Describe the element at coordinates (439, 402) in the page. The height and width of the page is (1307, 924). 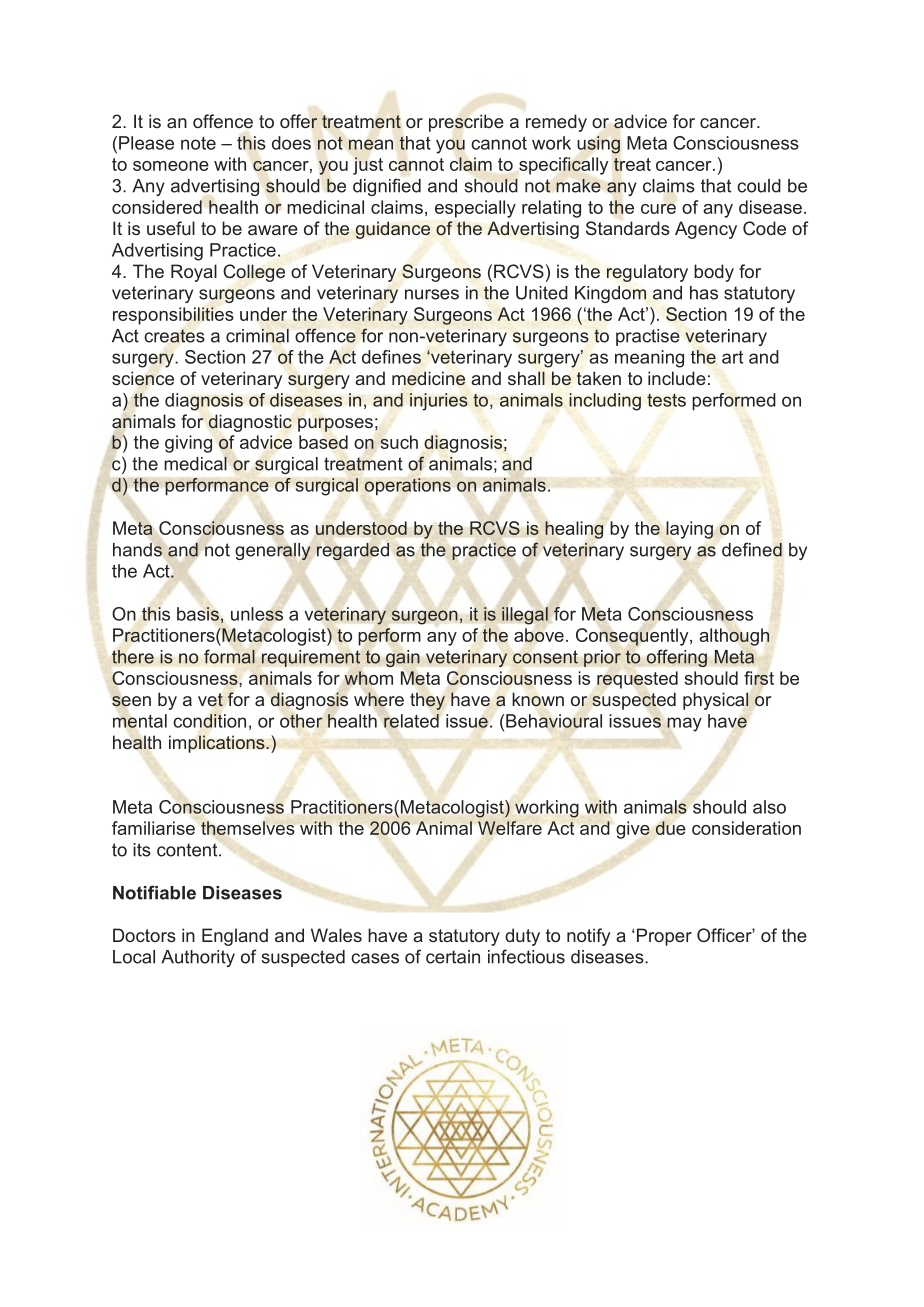
I see `injuries` at that location.
